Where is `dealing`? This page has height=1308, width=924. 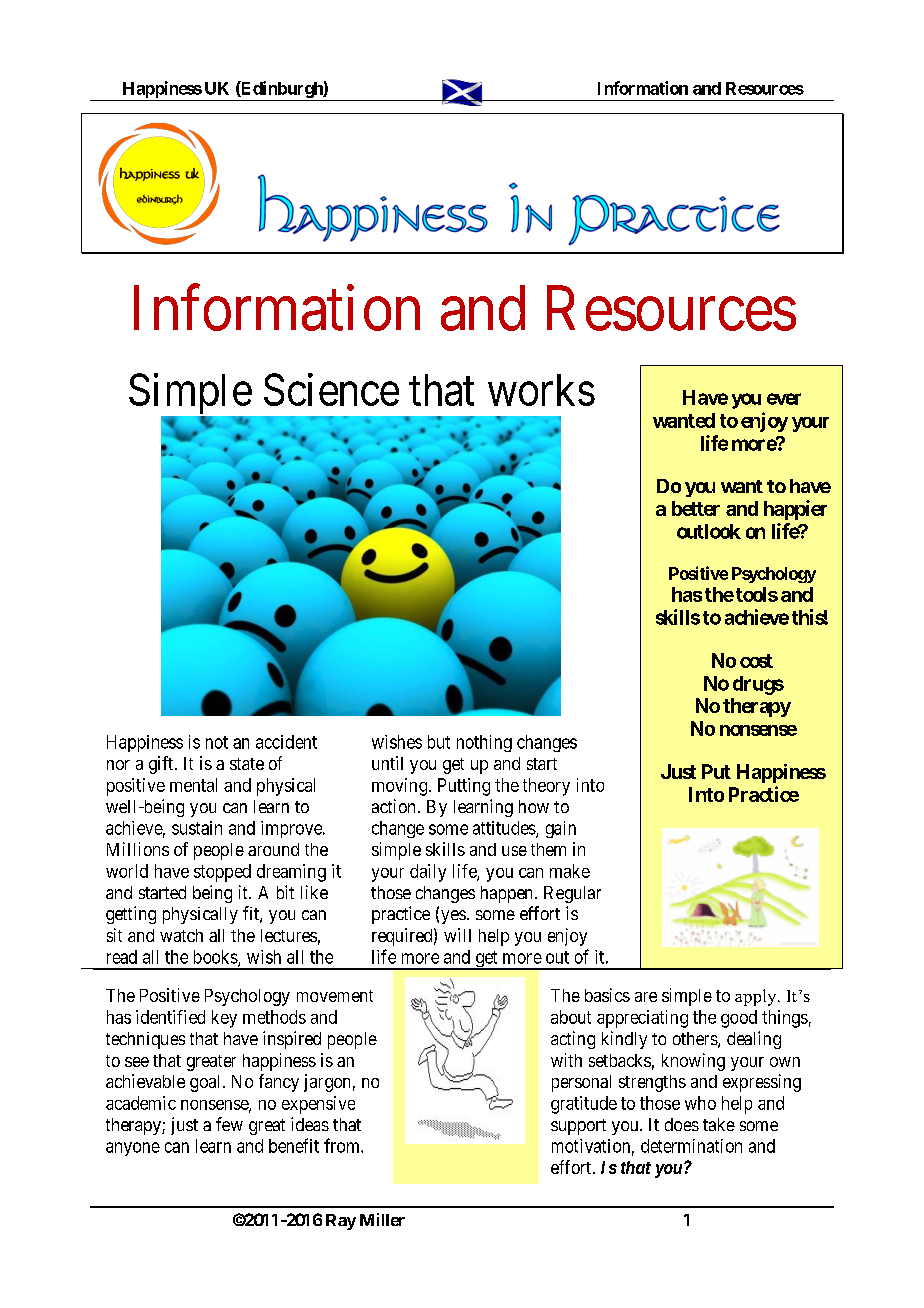
dealing is located at coordinates (754, 1040).
